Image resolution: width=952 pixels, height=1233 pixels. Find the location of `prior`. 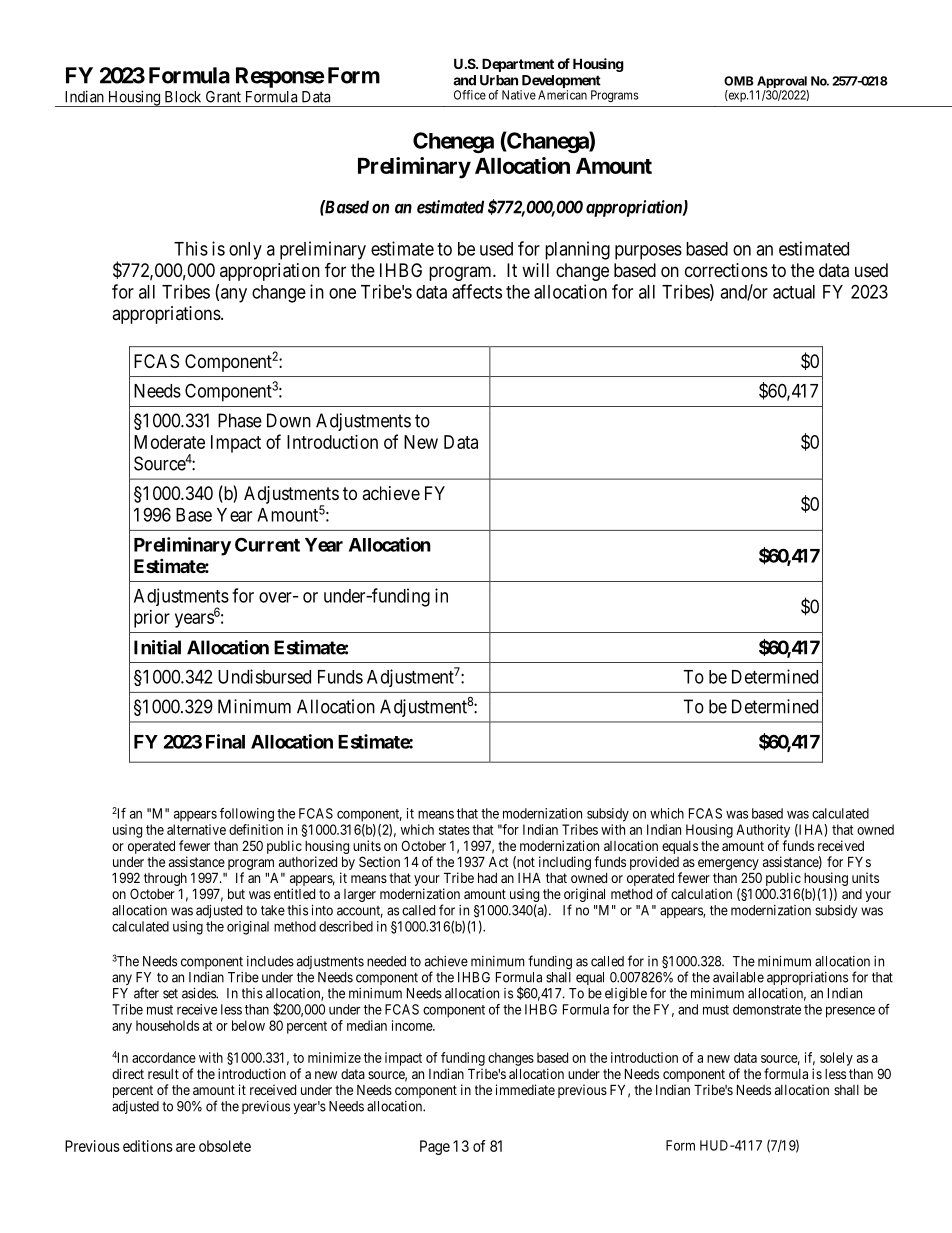

prior is located at coordinates (152, 619).
